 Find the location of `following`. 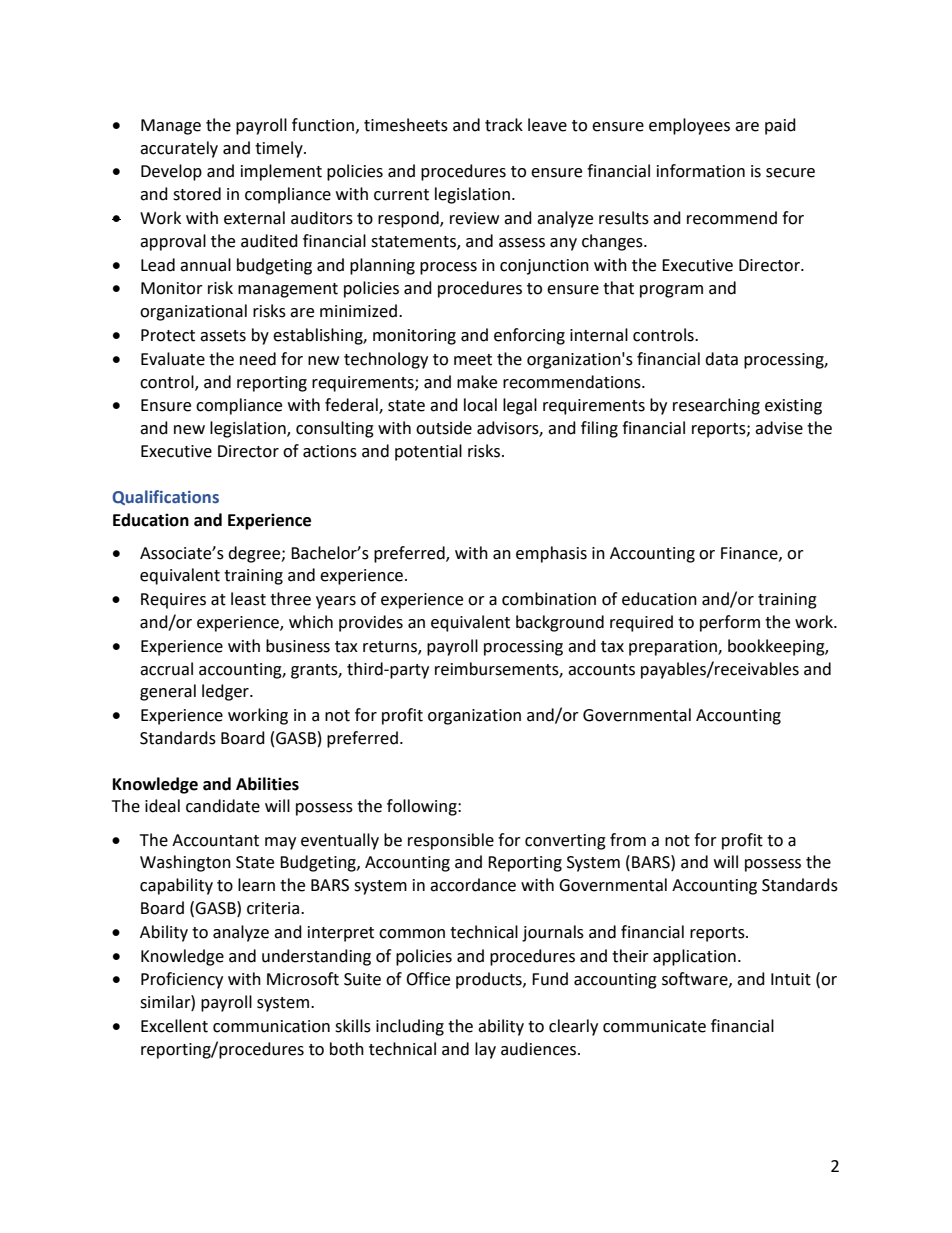

following is located at coordinates (423, 807).
